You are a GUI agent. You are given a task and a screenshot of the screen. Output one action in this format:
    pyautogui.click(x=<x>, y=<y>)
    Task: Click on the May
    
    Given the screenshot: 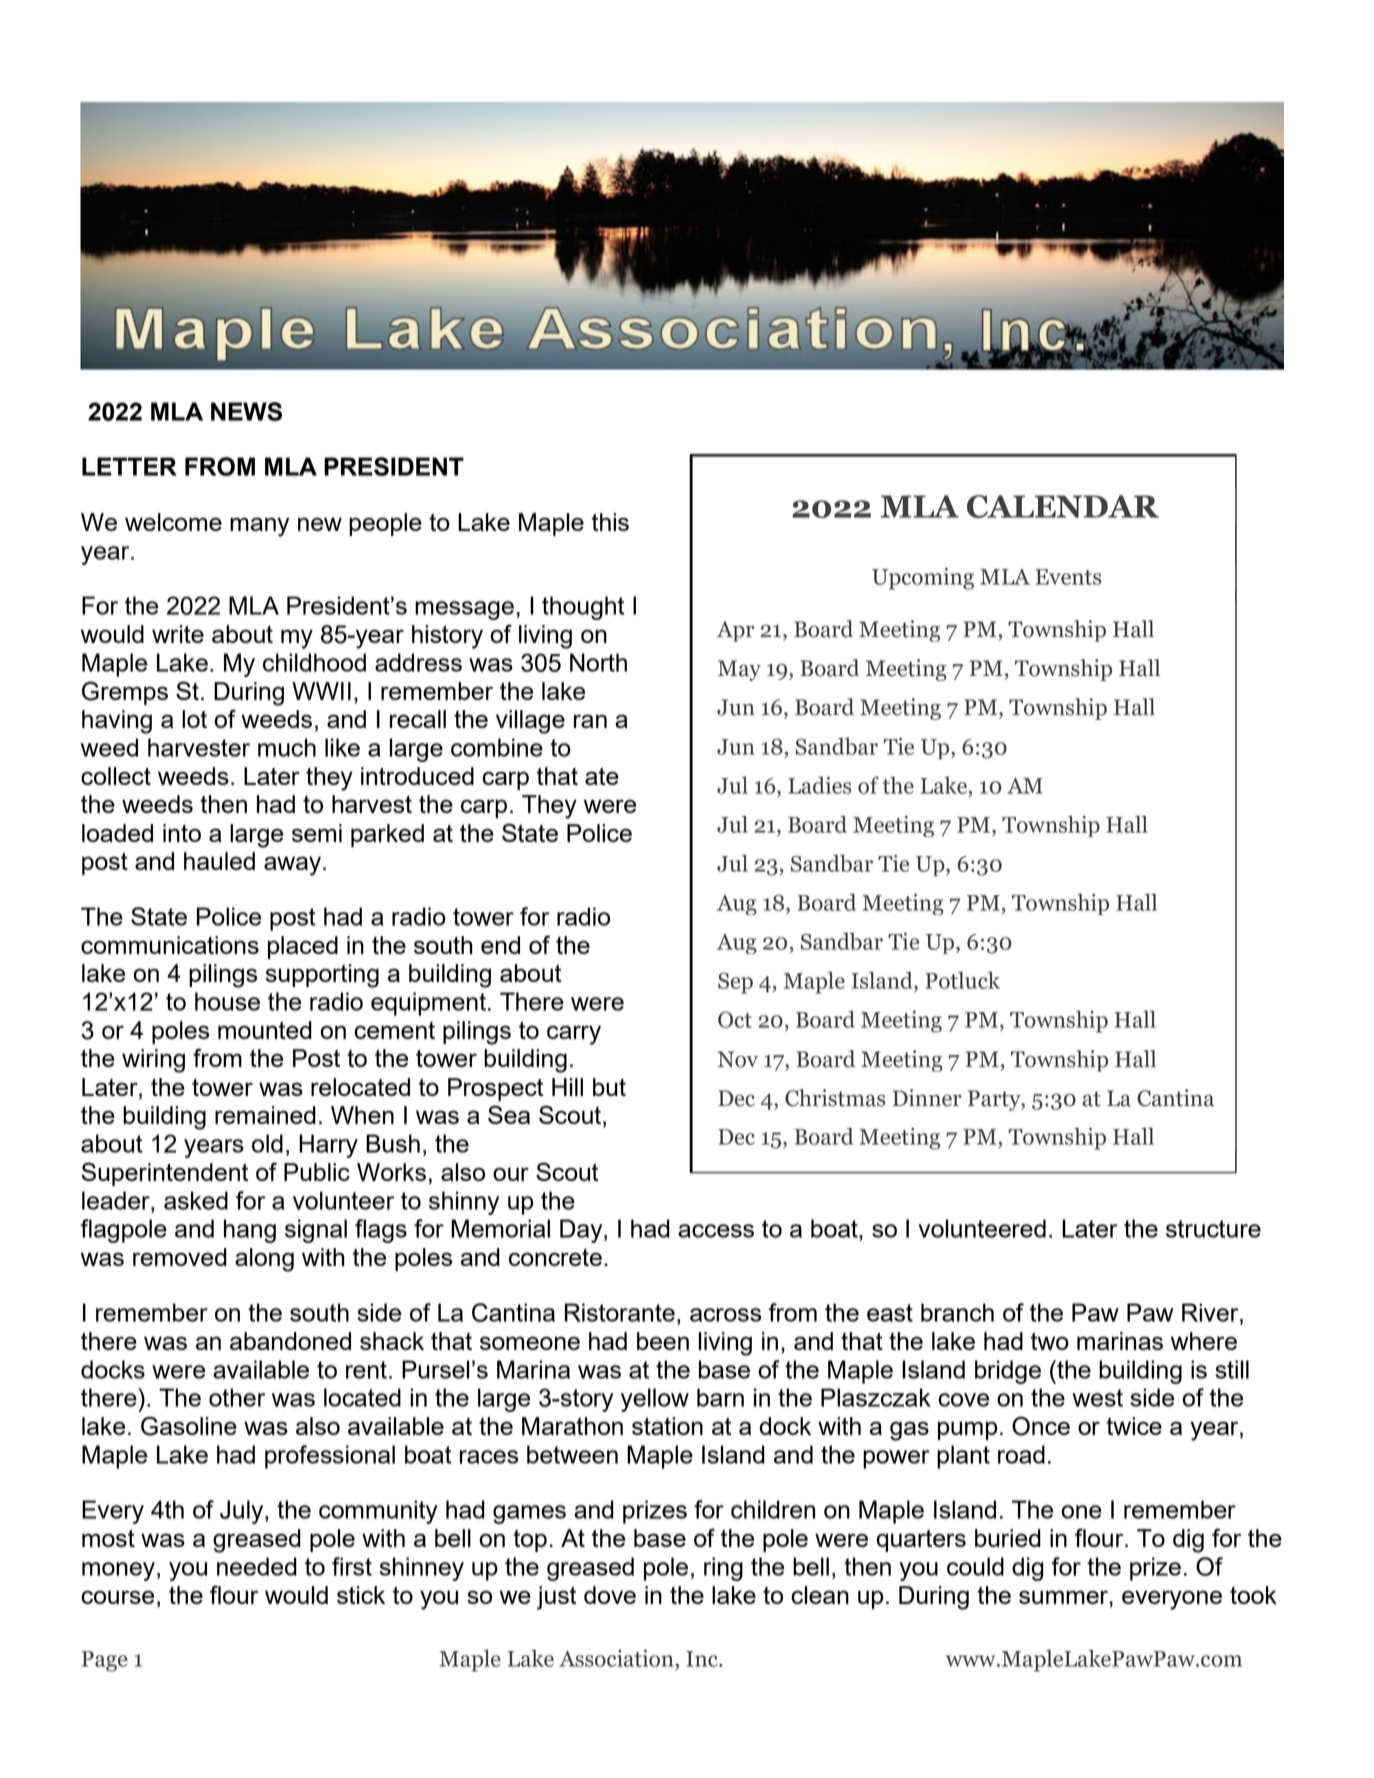 What is the action you would take?
    pyautogui.click(x=739, y=670)
